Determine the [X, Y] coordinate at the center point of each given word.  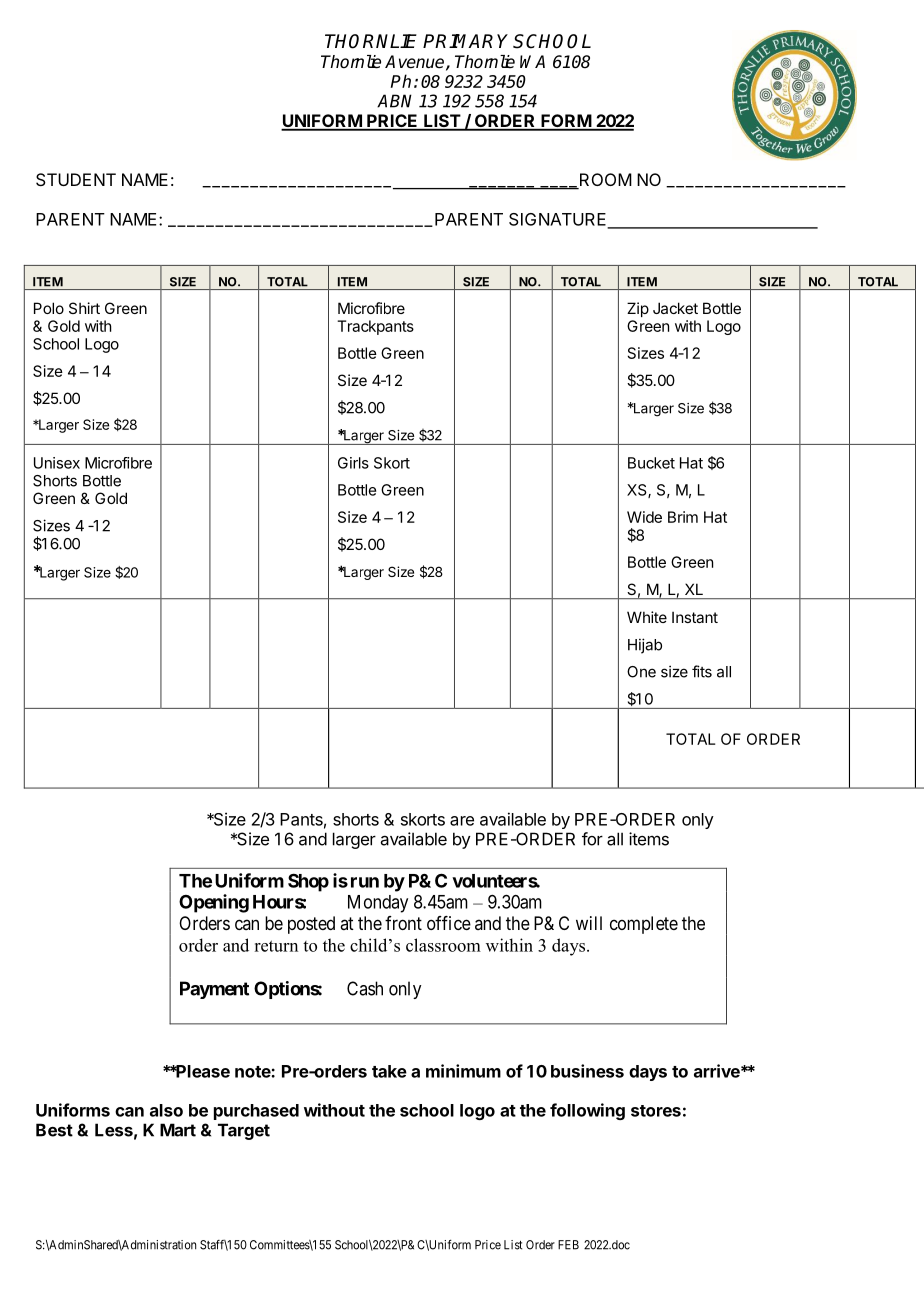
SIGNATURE [559, 220]
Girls [353, 463]
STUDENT [76, 179]
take [389, 1071]
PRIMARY [465, 41]
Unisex [57, 463]
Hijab [645, 646]
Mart [178, 1130]
